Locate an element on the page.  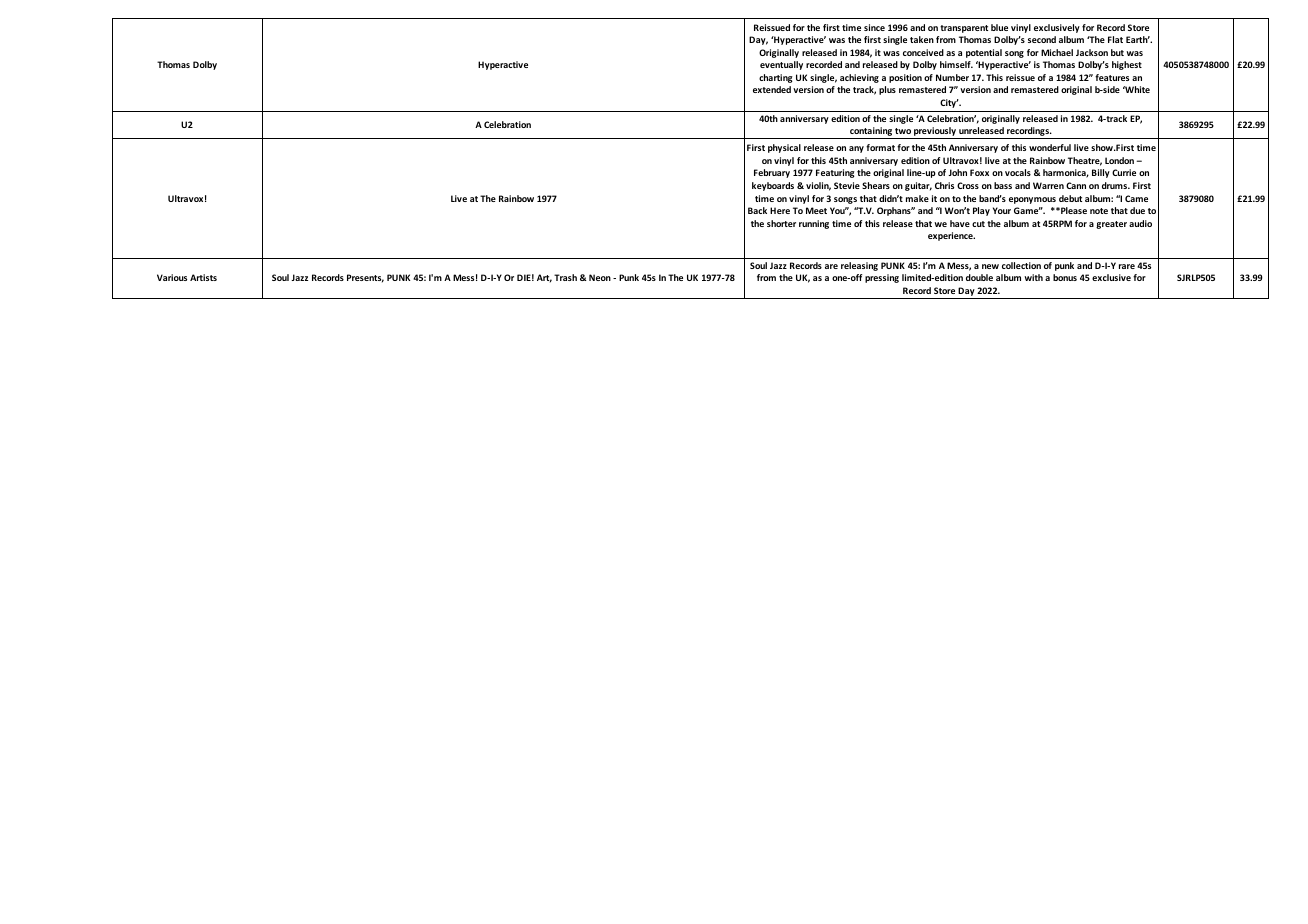
Back is located at coordinates (757, 210).
